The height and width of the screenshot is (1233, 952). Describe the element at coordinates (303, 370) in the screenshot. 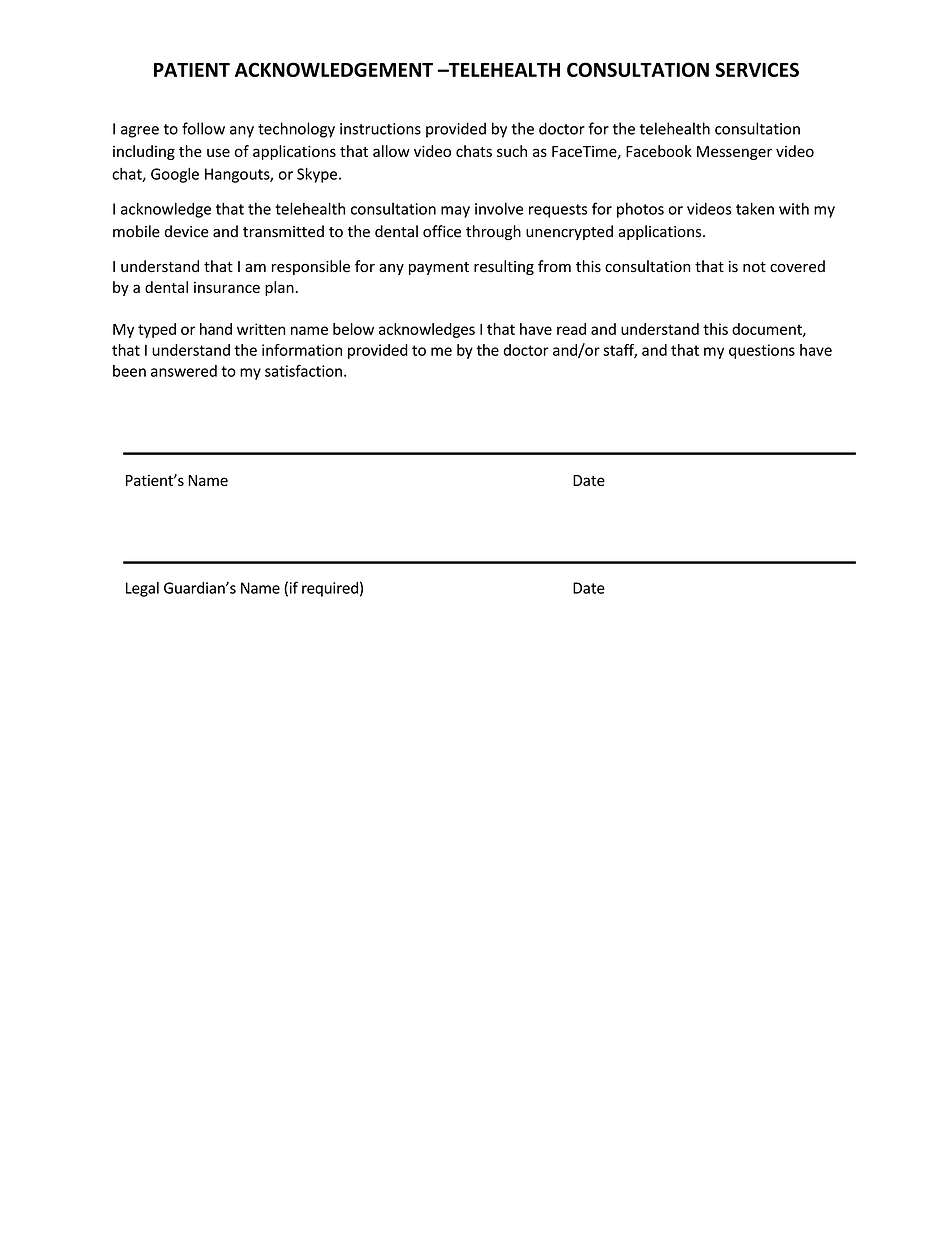

I see `satisfaction` at that location.
